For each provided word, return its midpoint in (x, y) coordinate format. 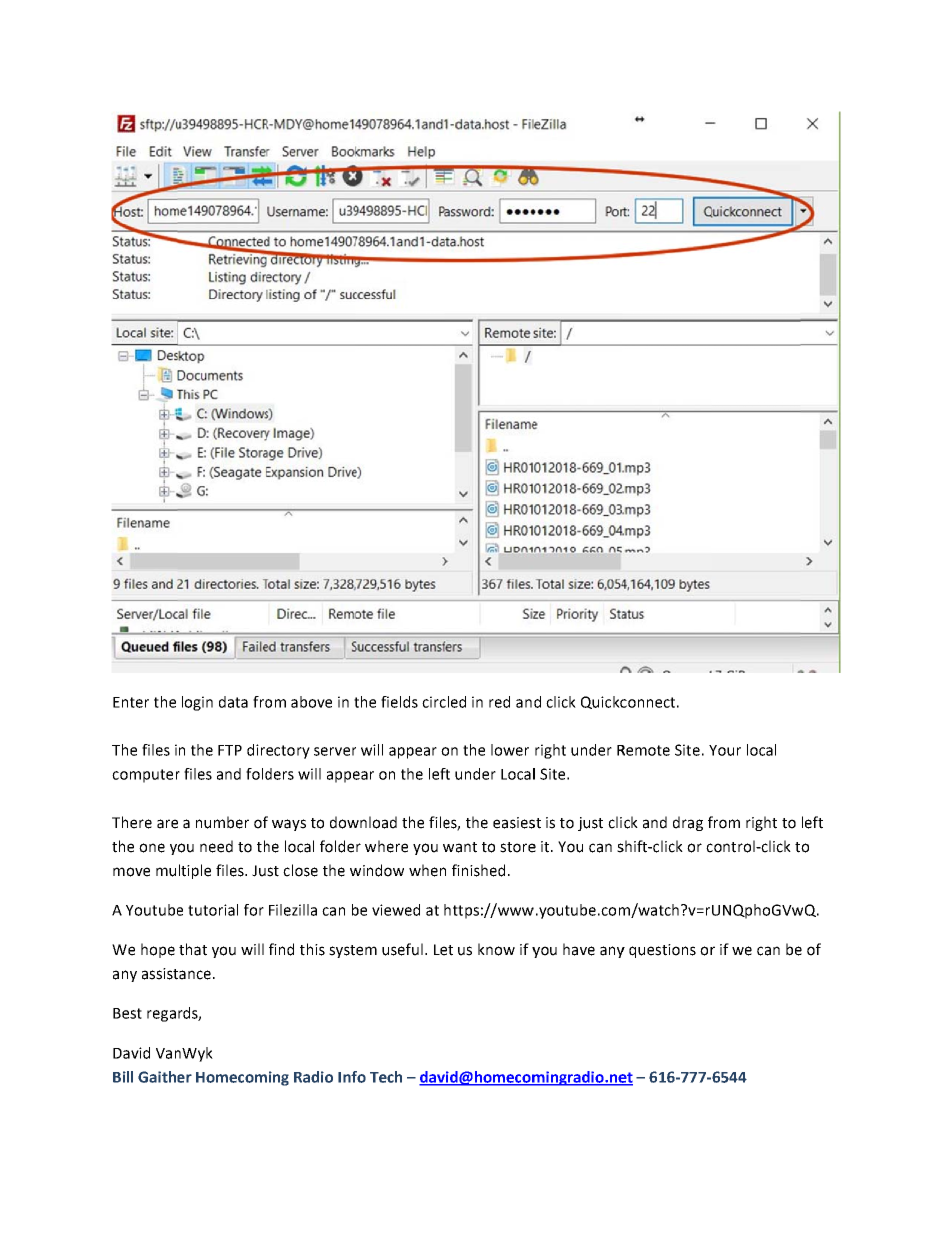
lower (510, 750)
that (193, 949)
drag (688, 823)
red (499, 702)
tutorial (213, 910)
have (579, 949)
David (131, 1053)
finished (478, 870)
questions (662, 951)
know (496, 949)
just (590, 824)
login (197, 703)
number (222, 822)
